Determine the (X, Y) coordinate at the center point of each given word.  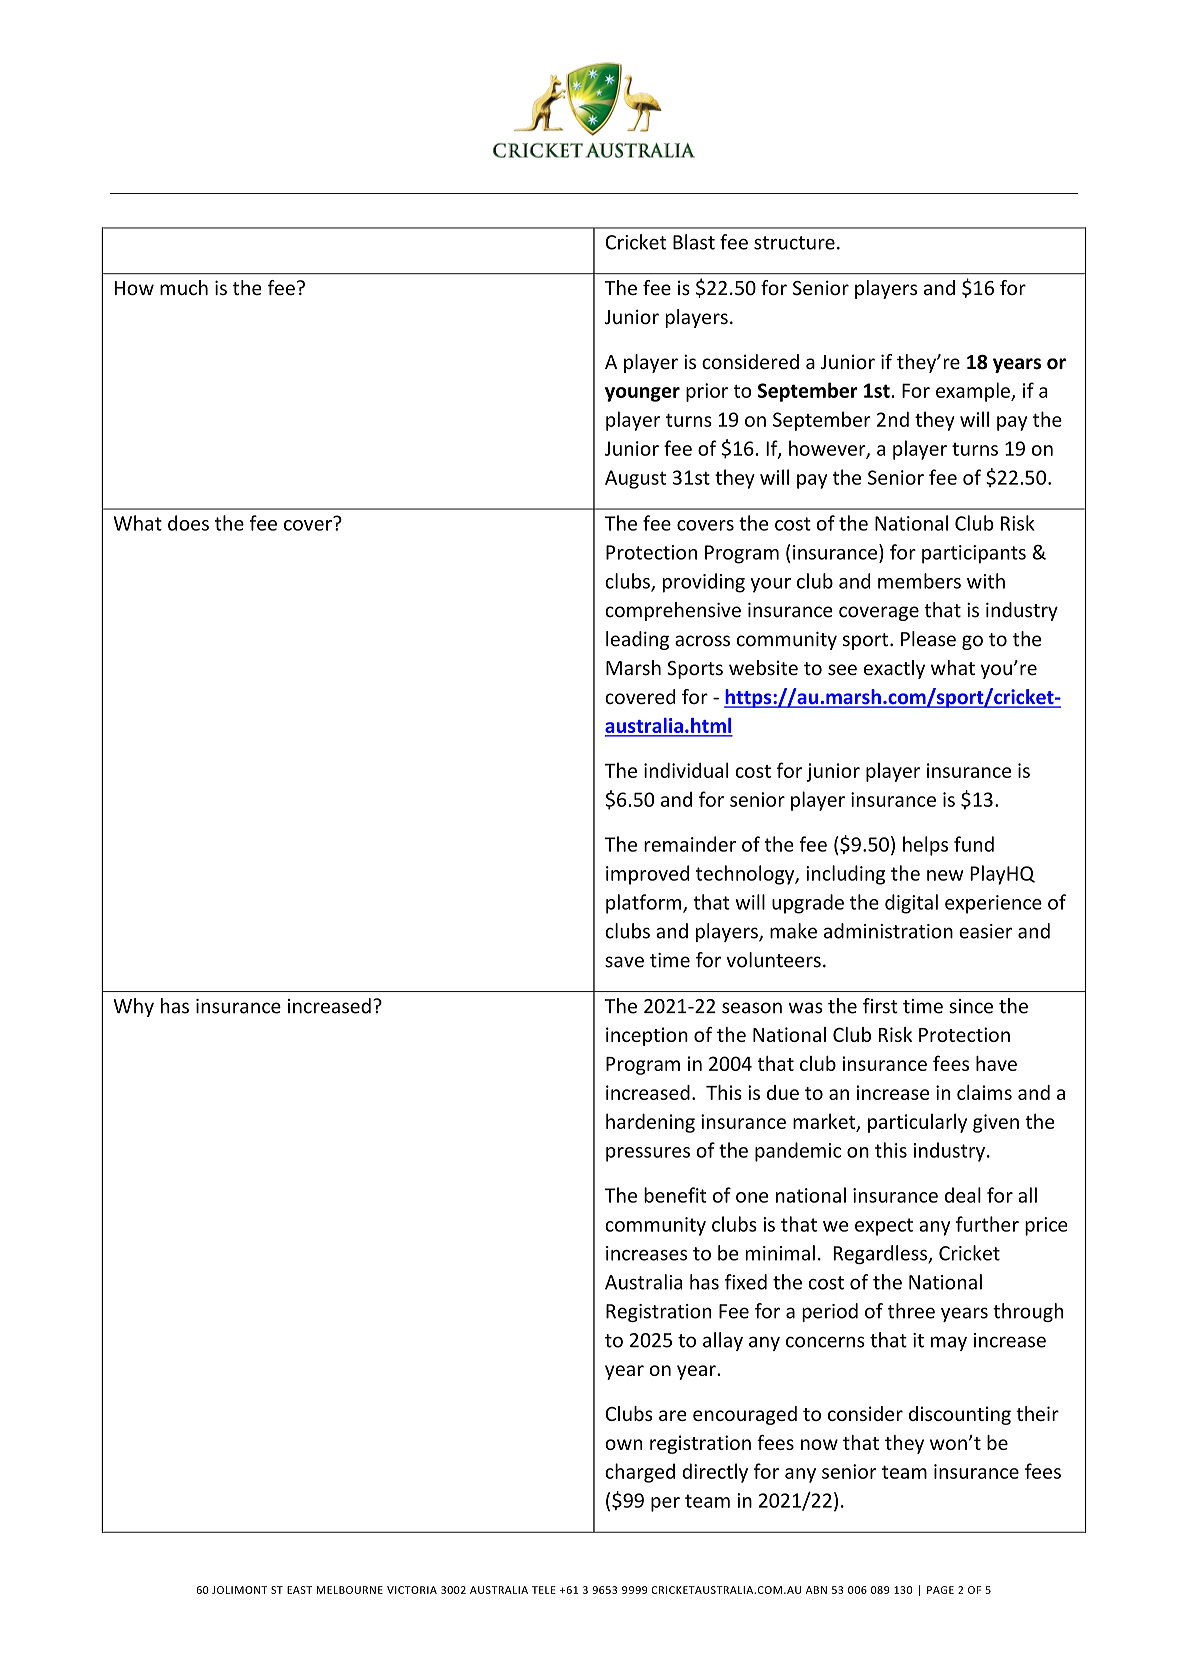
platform (645, 904)
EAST (299, 1590)
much (184, 288)
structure (794, 243)
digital (911, 904)
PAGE (940, 1590)
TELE (544, 1590)
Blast (694, 242)
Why (133, 1007)
